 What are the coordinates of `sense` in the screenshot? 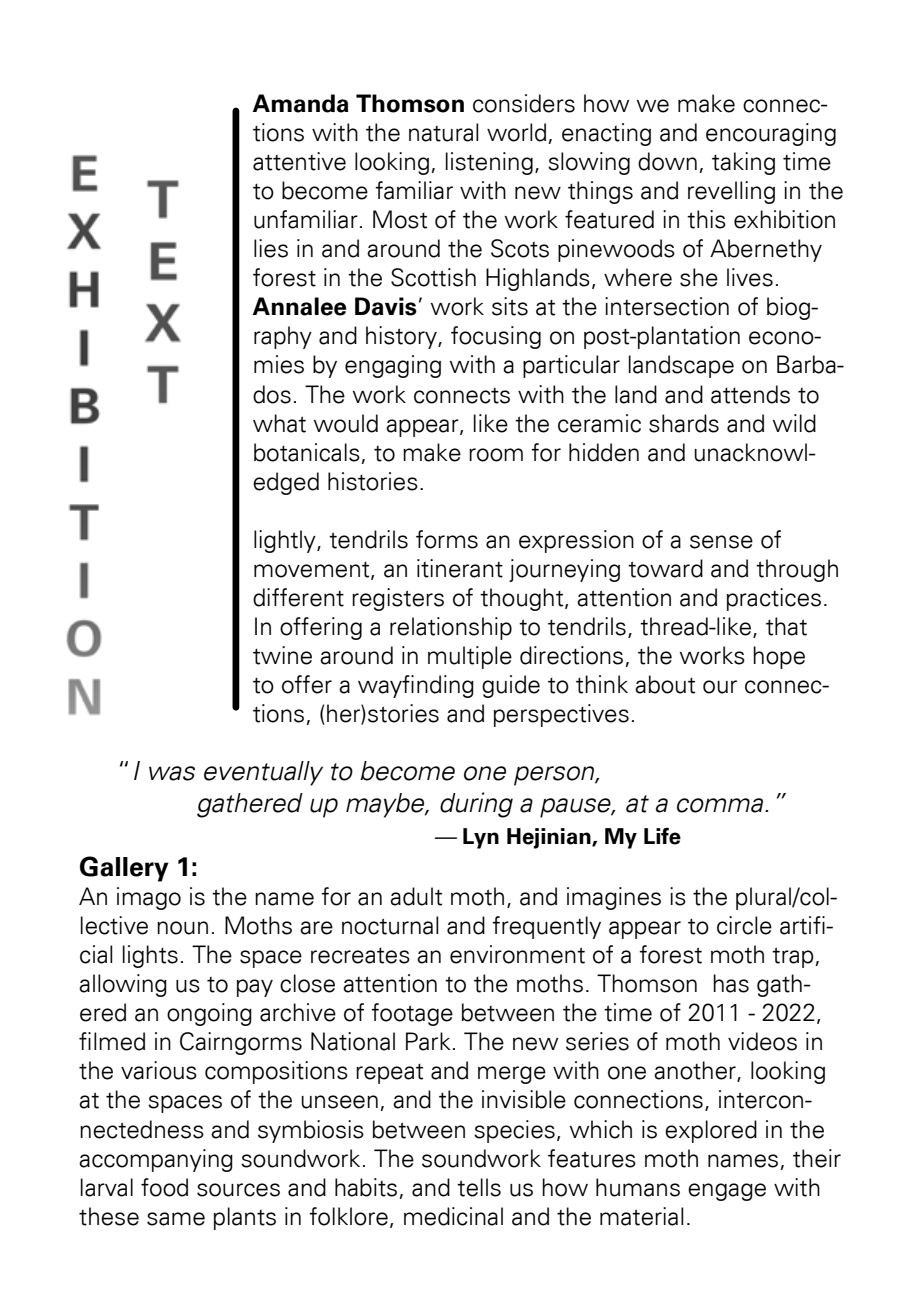 It's located at (721, 542).
